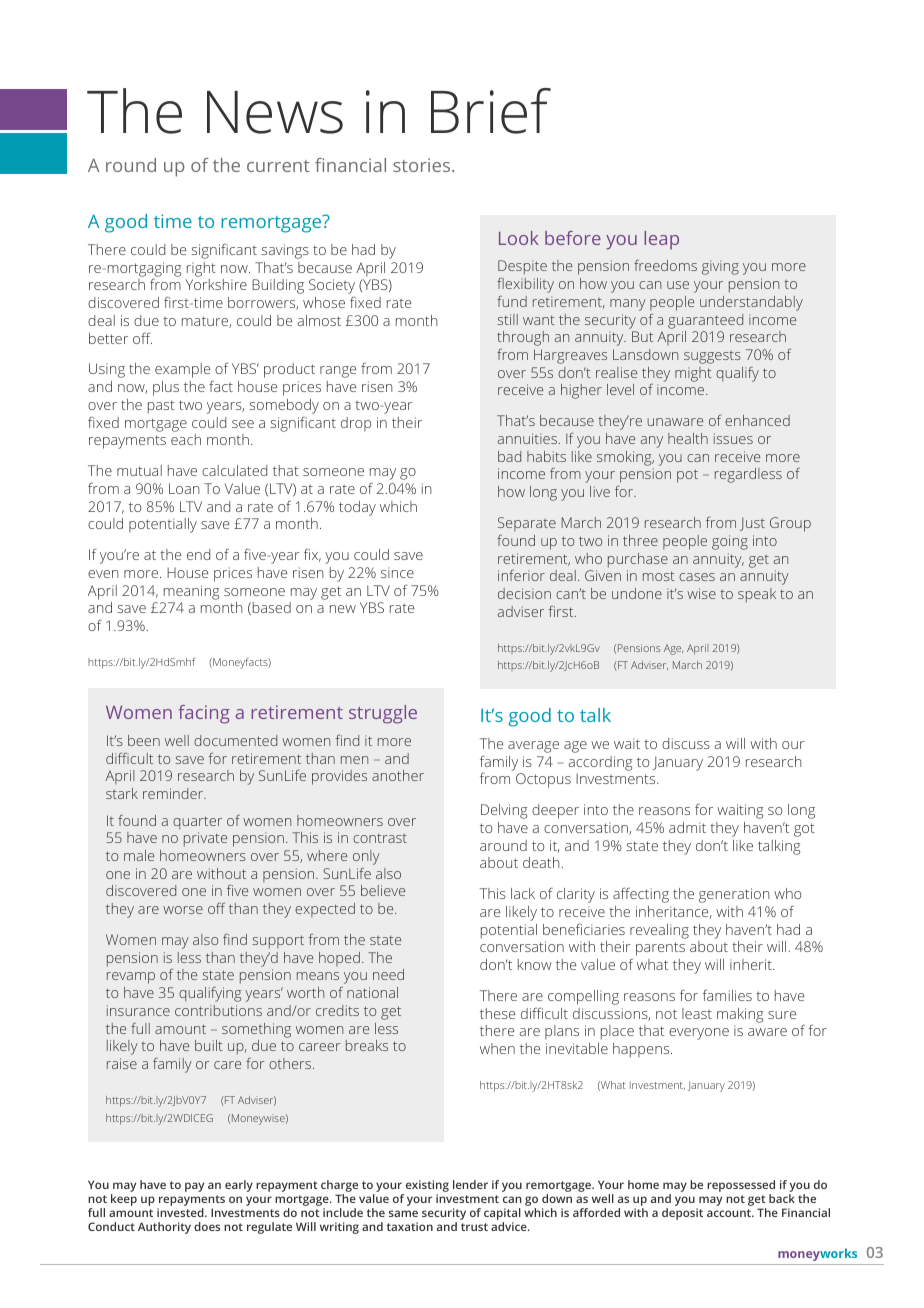 This screenshot has height=1308, width=924. What do you see at coordinates (757, 595) in the screenshot?
I see `speak` at bounding box center [757, 595].
